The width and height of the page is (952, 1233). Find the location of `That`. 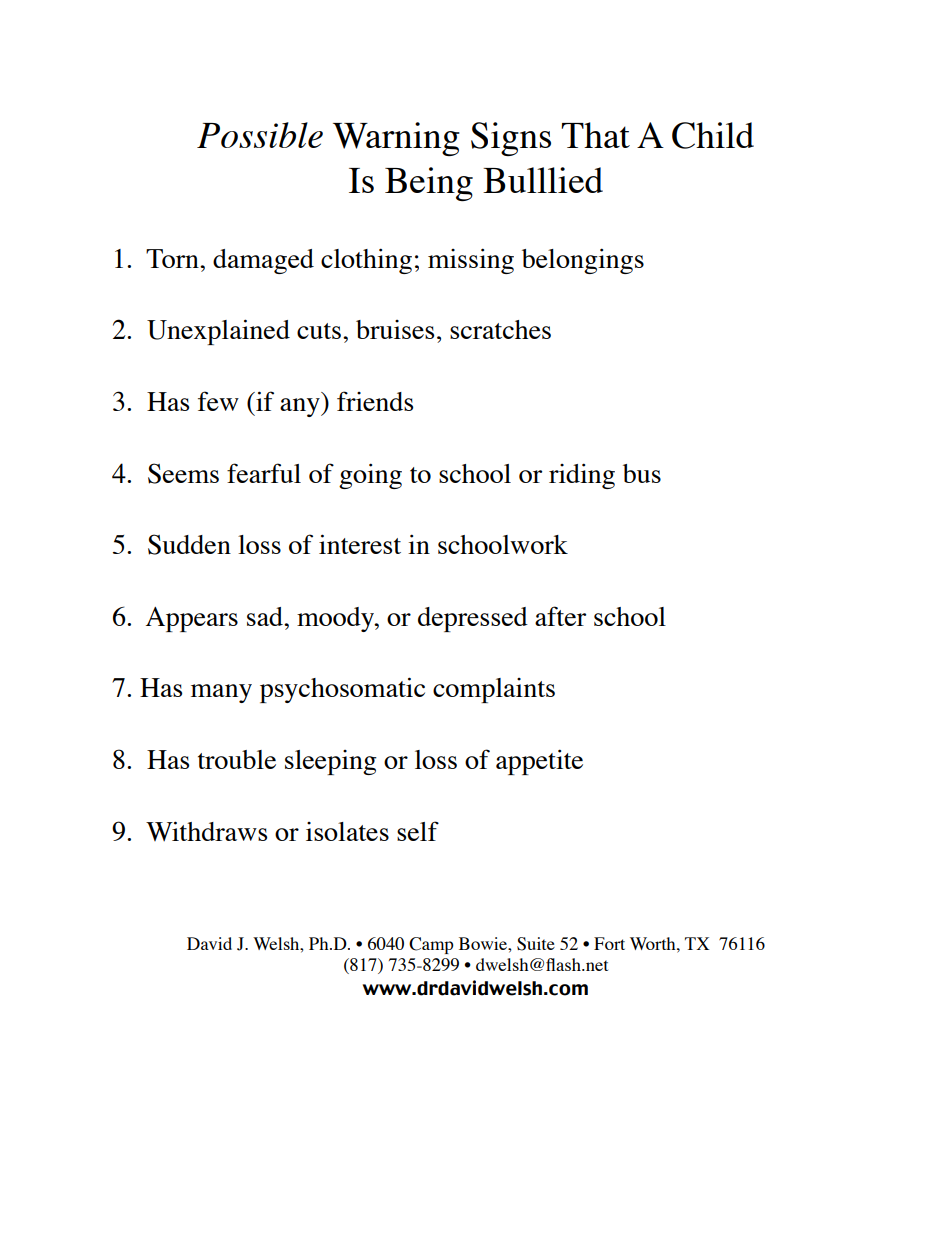

That is located at coordinates (595, 135).
